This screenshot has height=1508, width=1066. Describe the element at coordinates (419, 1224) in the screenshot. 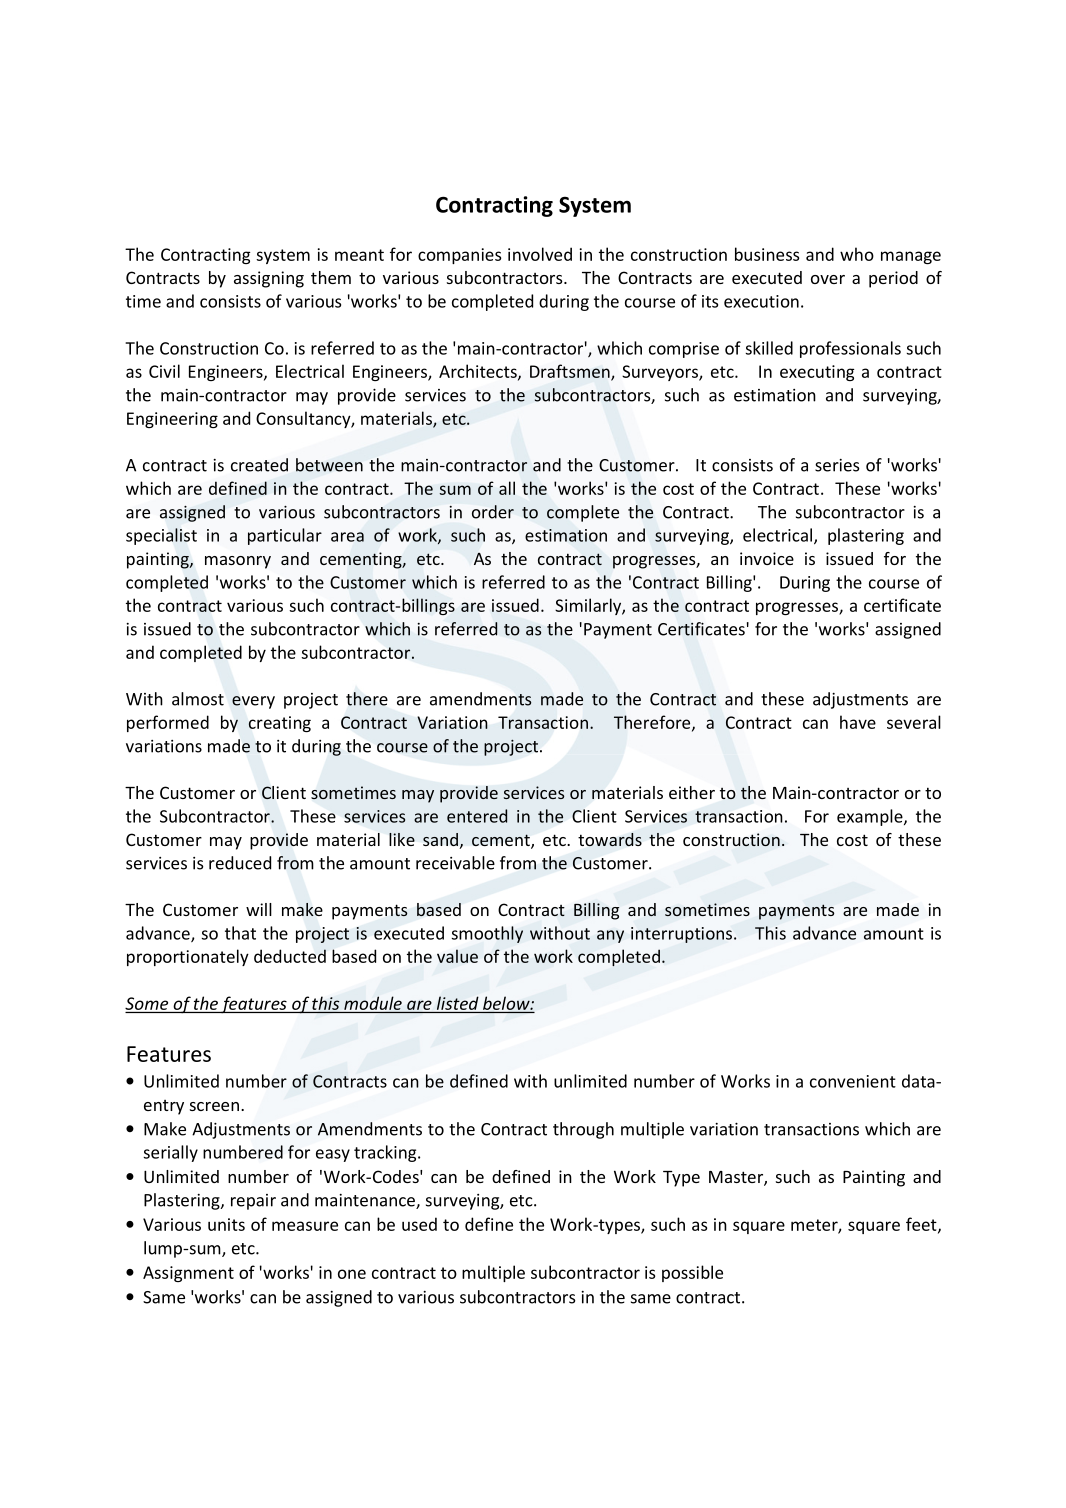

I see `used` at that location.
